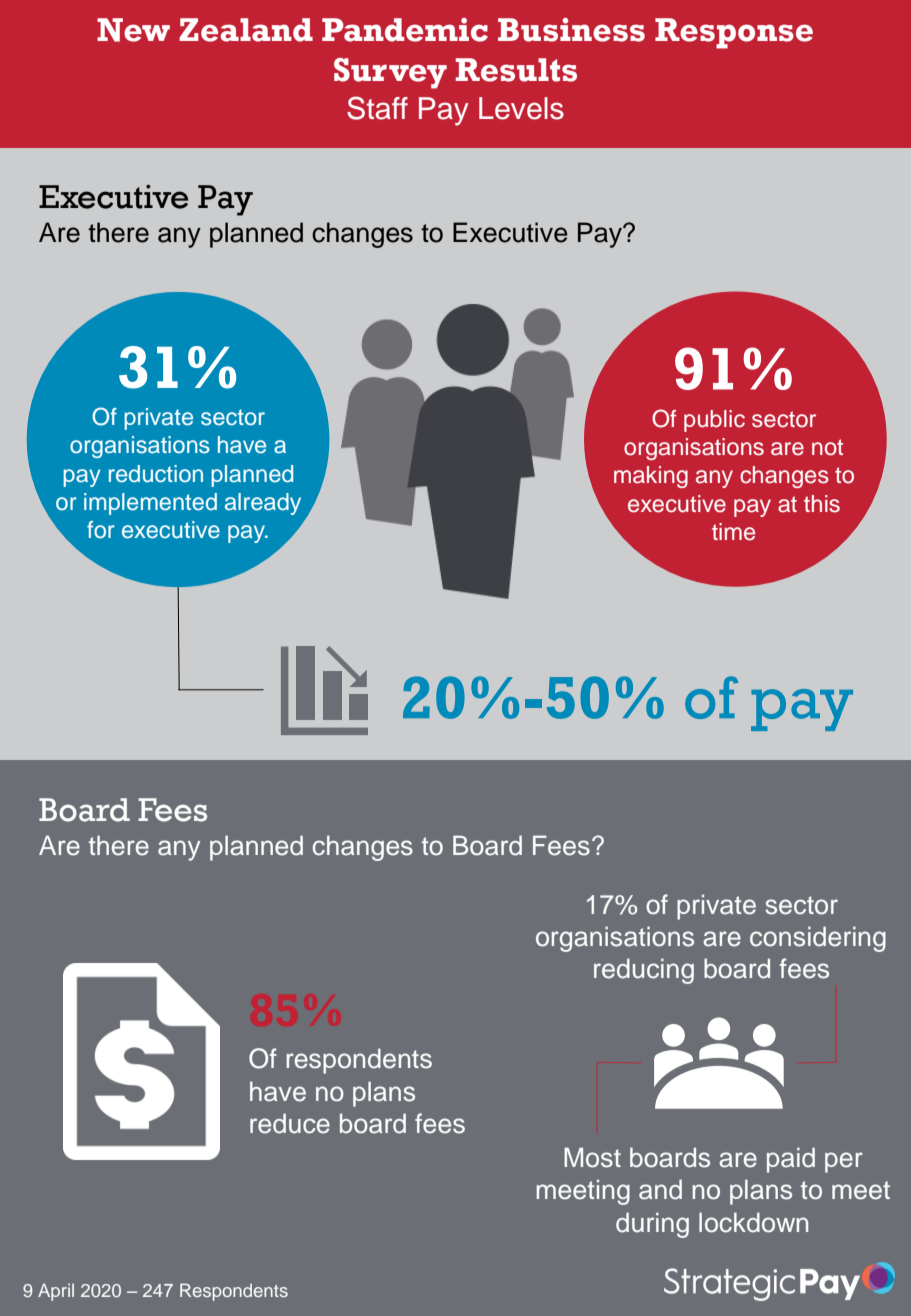  Describe the element at coordinates (56, 1292) in the document. I see `April` at that location.
